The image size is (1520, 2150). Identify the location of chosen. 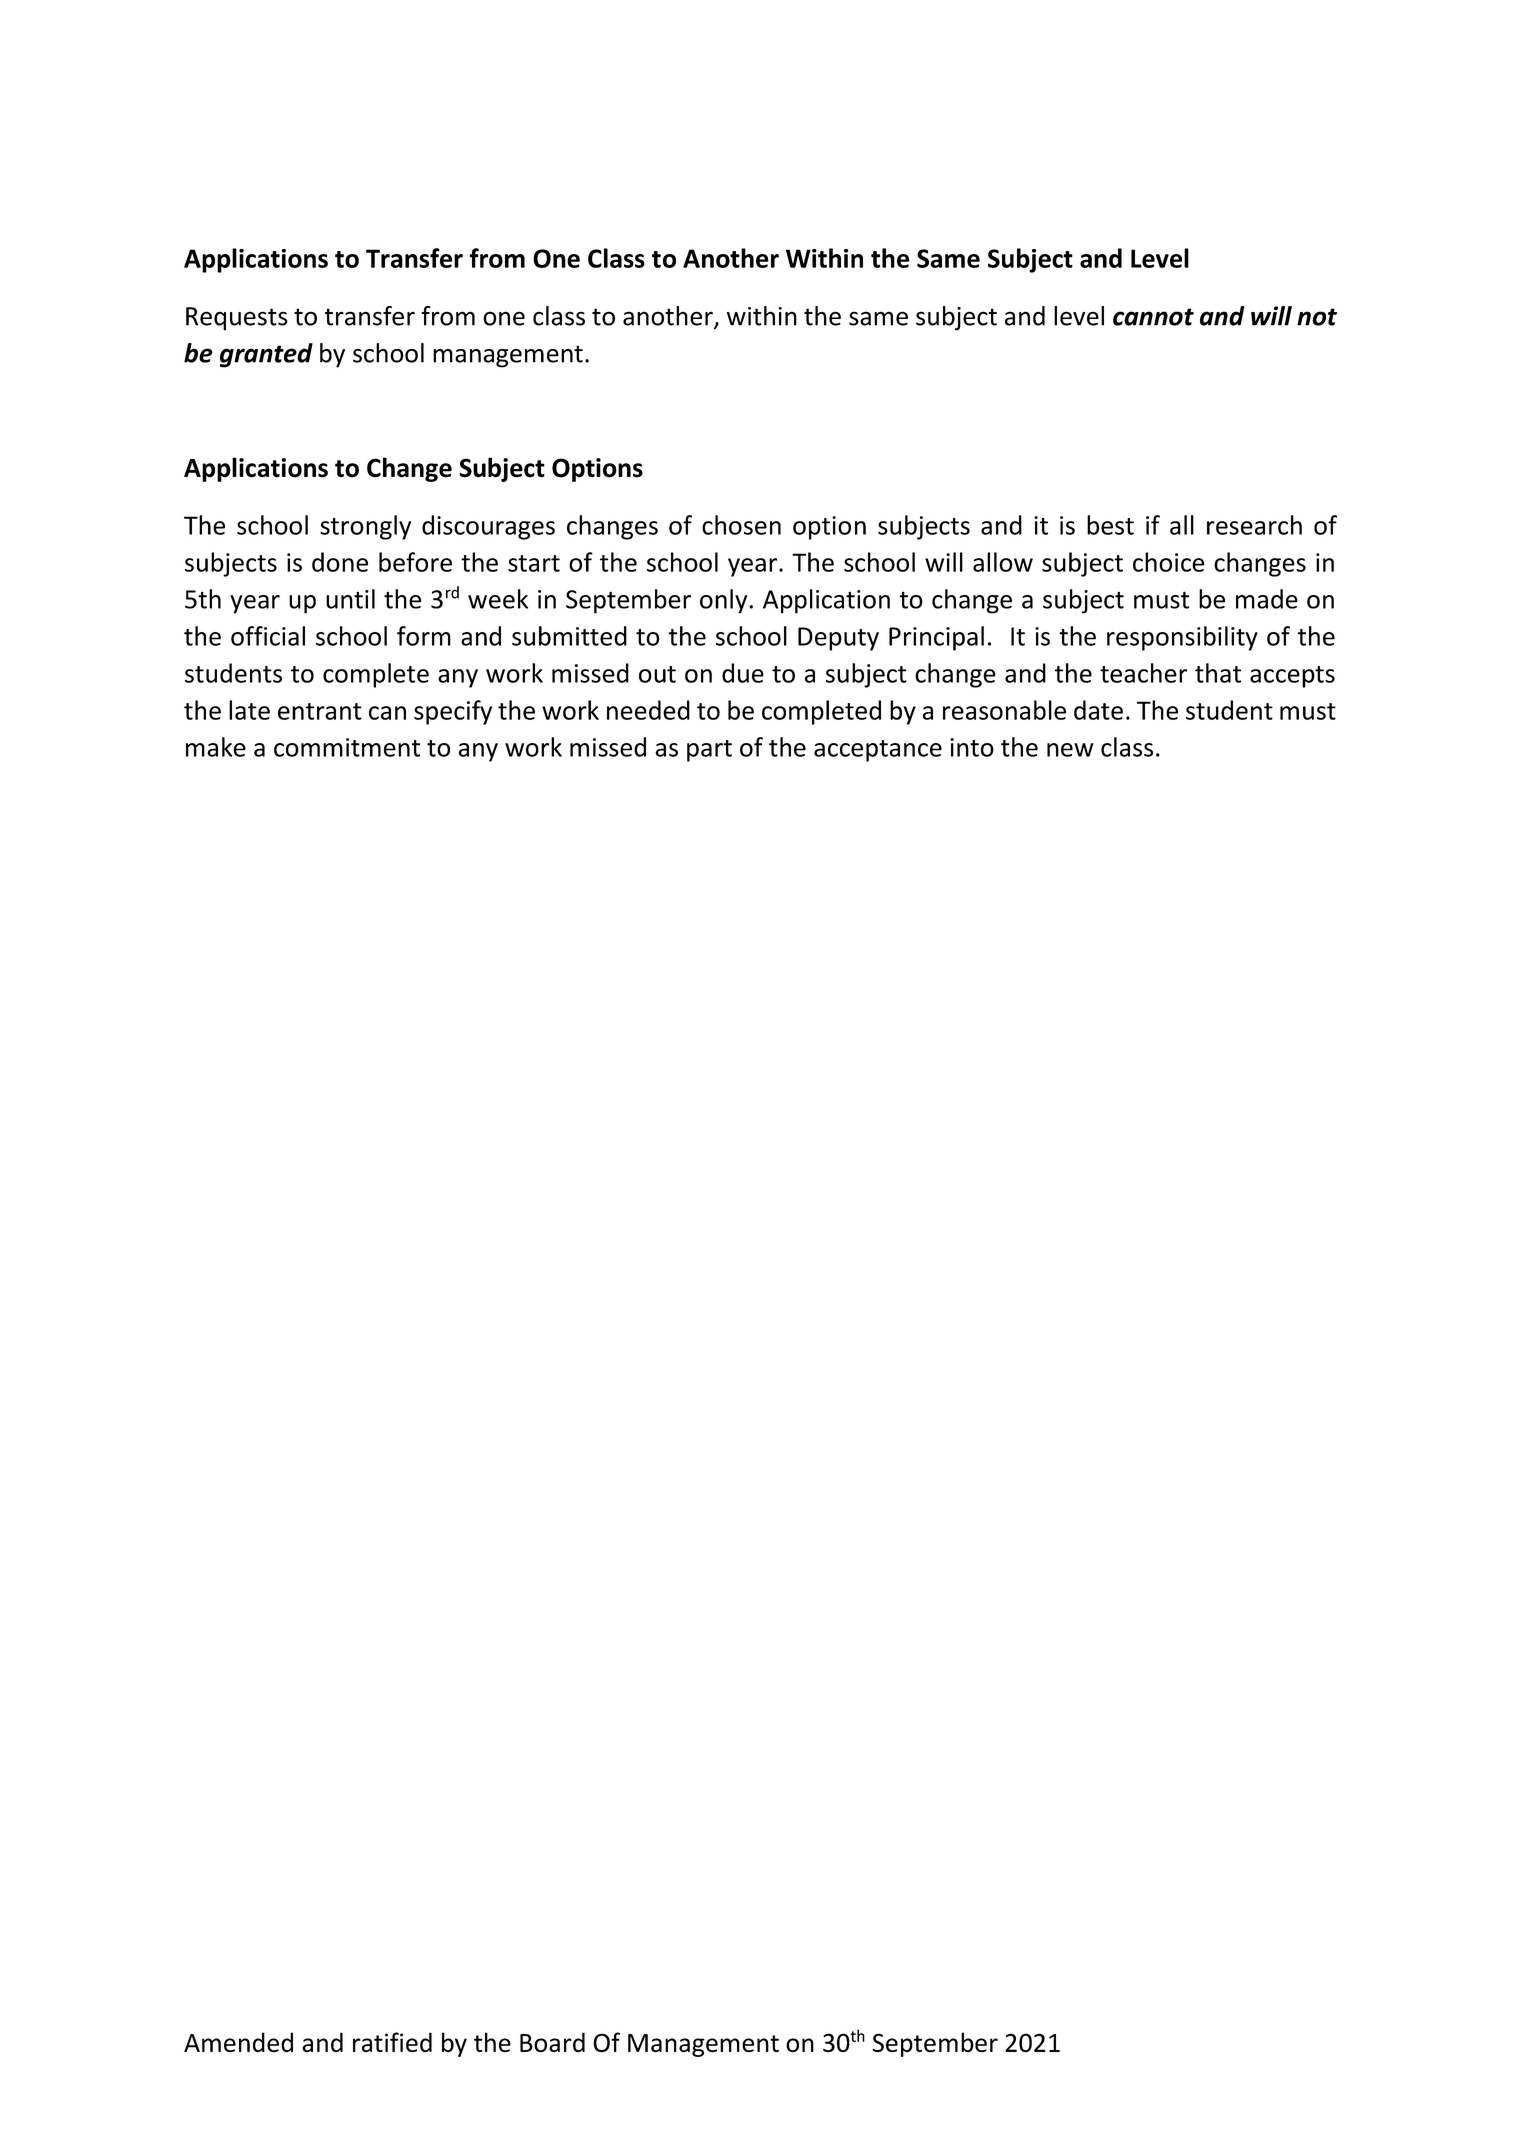
(741, 525).
